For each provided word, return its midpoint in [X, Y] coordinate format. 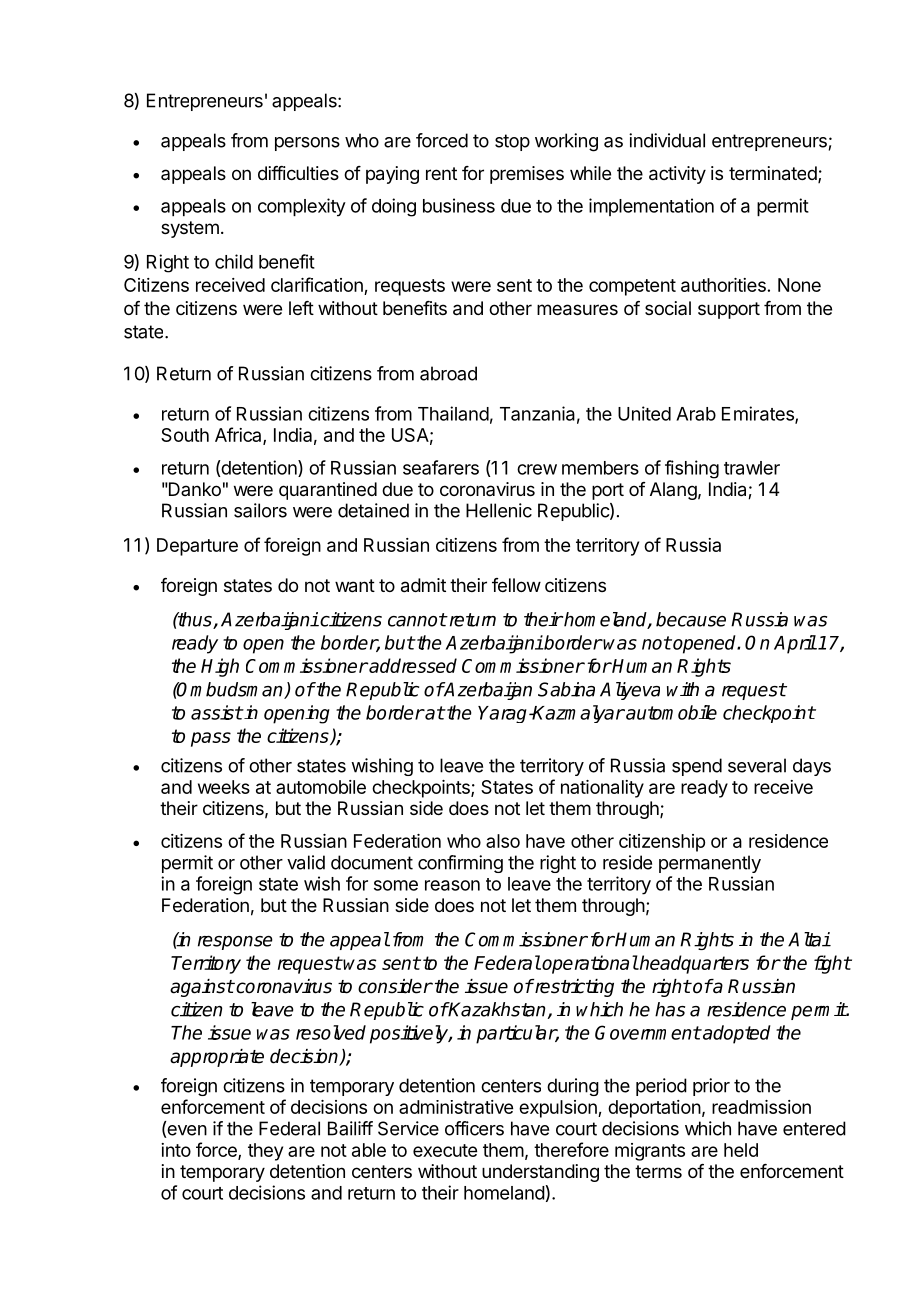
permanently [710, 864]
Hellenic [499, 510]
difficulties [298, 173]
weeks [224, 787]
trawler [752, 468]
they [265, 1152]
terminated [774, 174]
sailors [260, 510]
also [503, 841]
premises [527, 175]
